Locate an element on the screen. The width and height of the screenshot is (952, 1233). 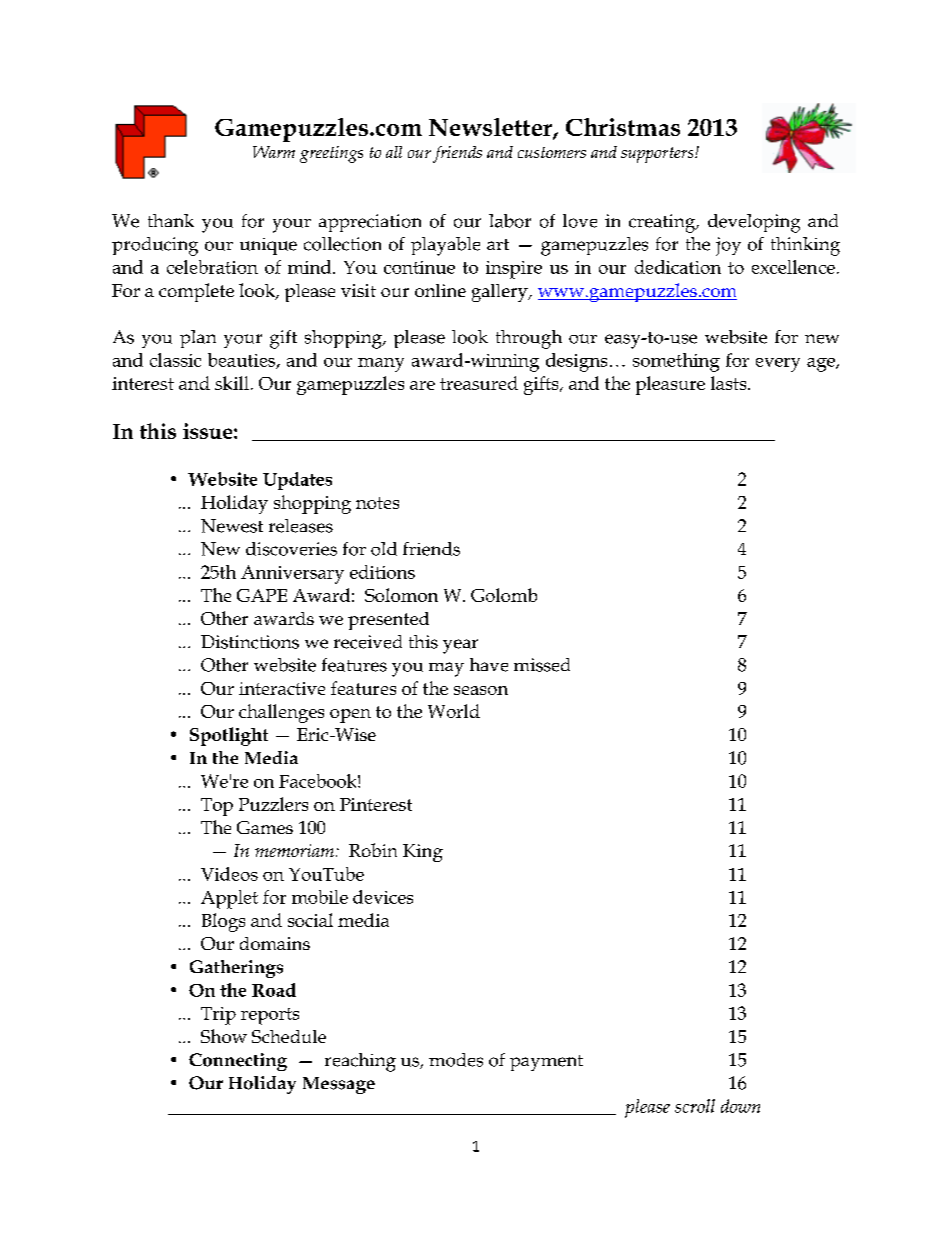
customers is located at coordinates (552, 152).
